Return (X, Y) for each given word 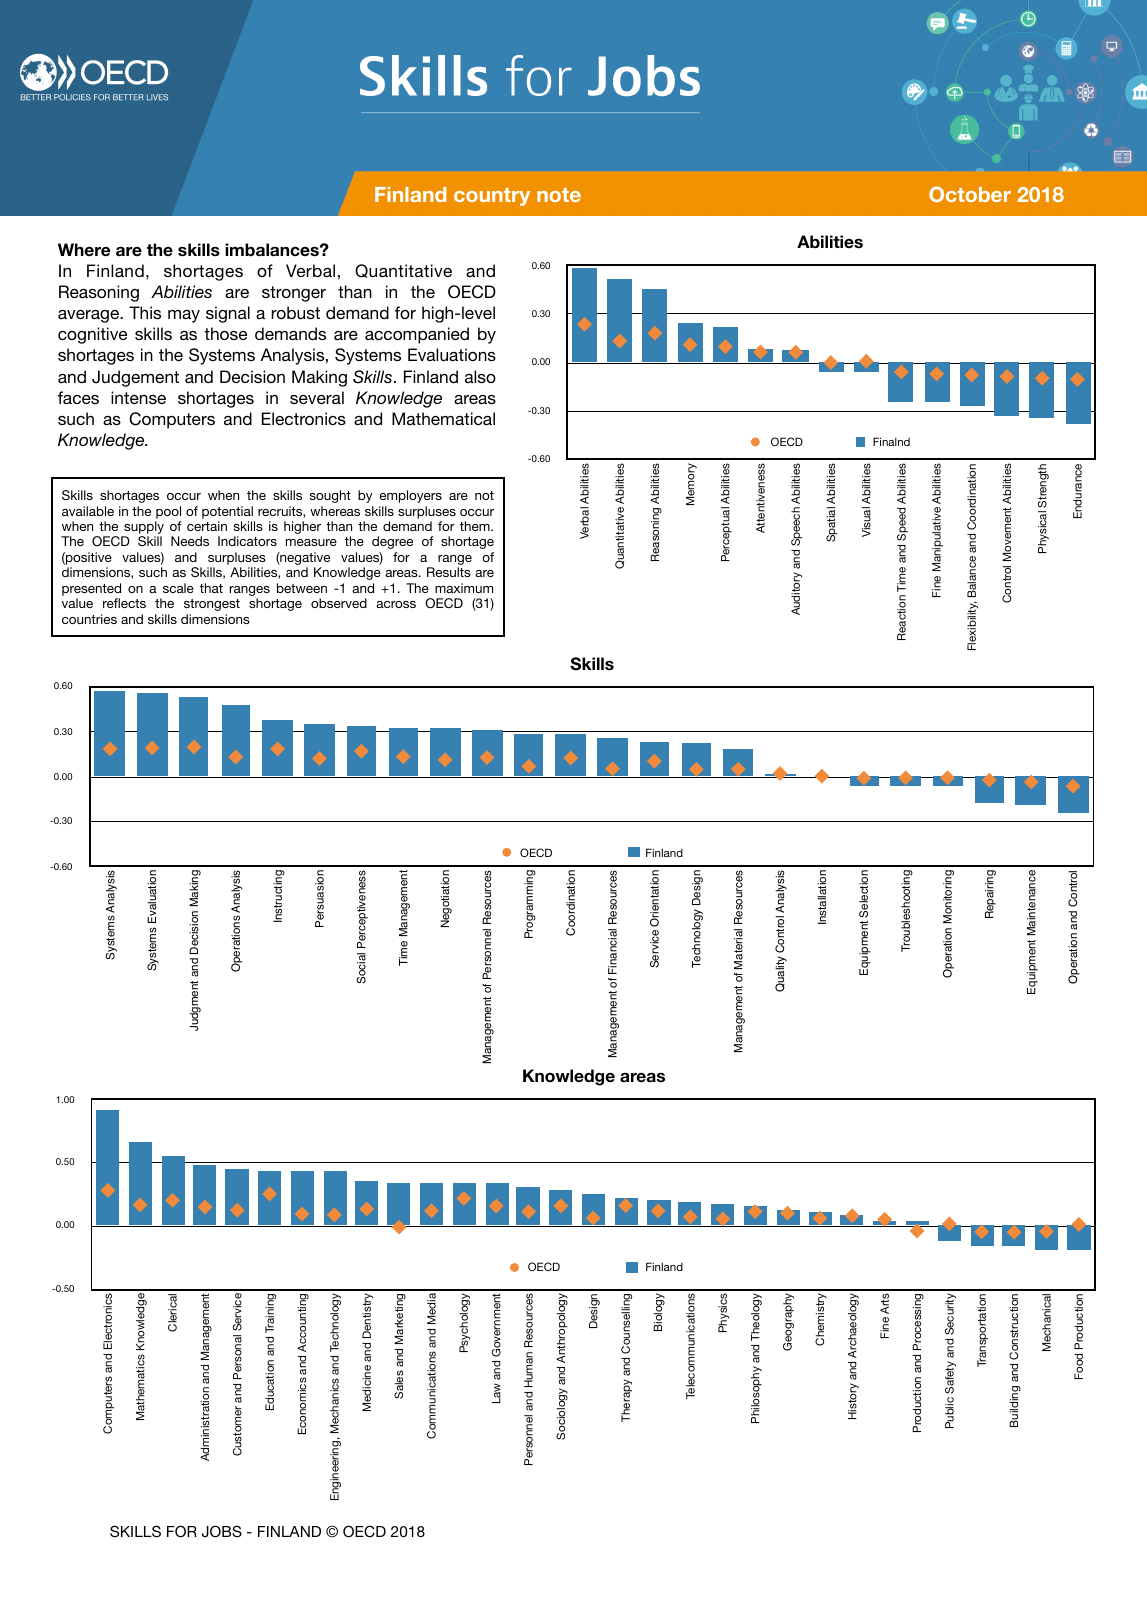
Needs (190, 541)
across (396, 604)
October (970, 194)
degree (392, 542)
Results (449, 572)
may (184, 316)
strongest (212, 605)
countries (89, 619)
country (492, 197)
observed (339, 603)
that (211, 588)
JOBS (222, 1531)
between (302, 588)
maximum (464, 588)
